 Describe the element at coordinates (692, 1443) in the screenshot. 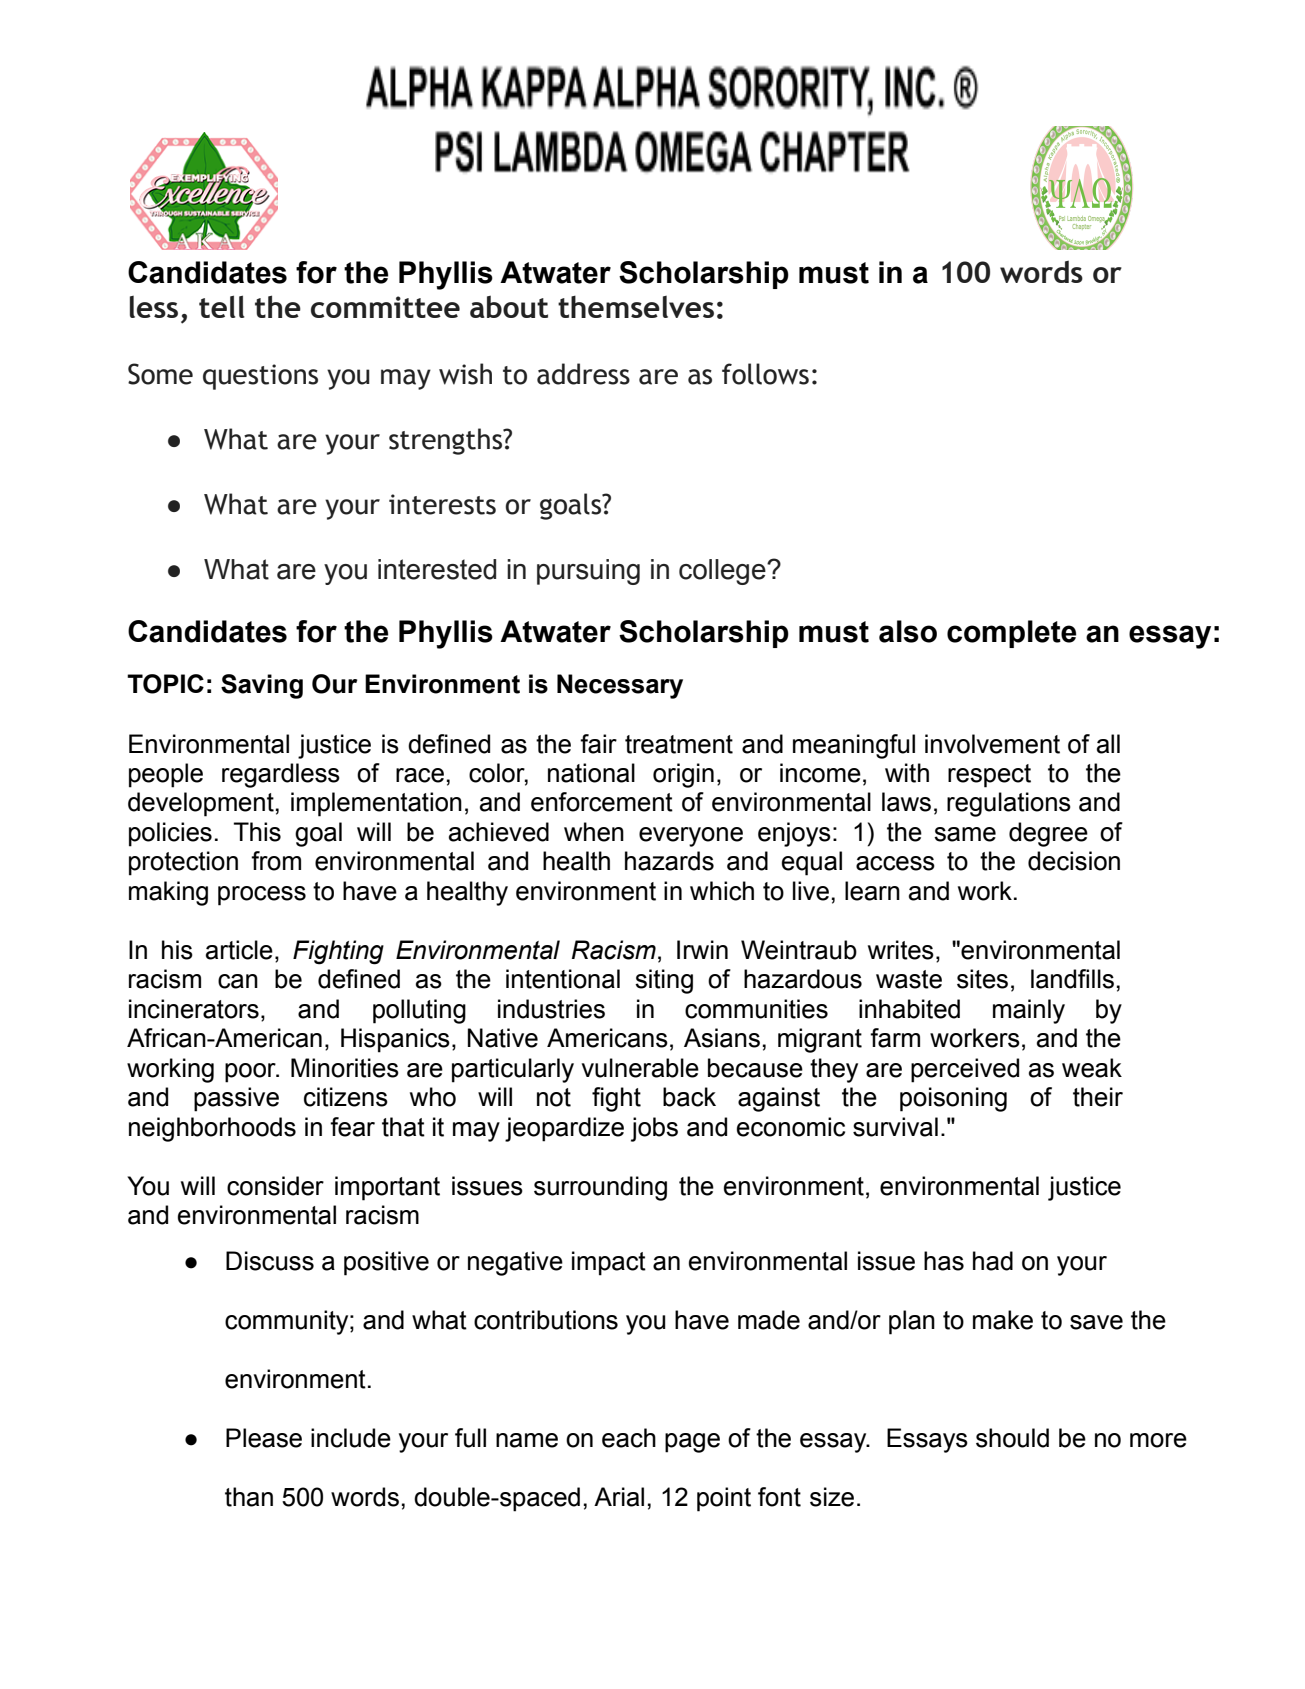

I see `page` at that location.
